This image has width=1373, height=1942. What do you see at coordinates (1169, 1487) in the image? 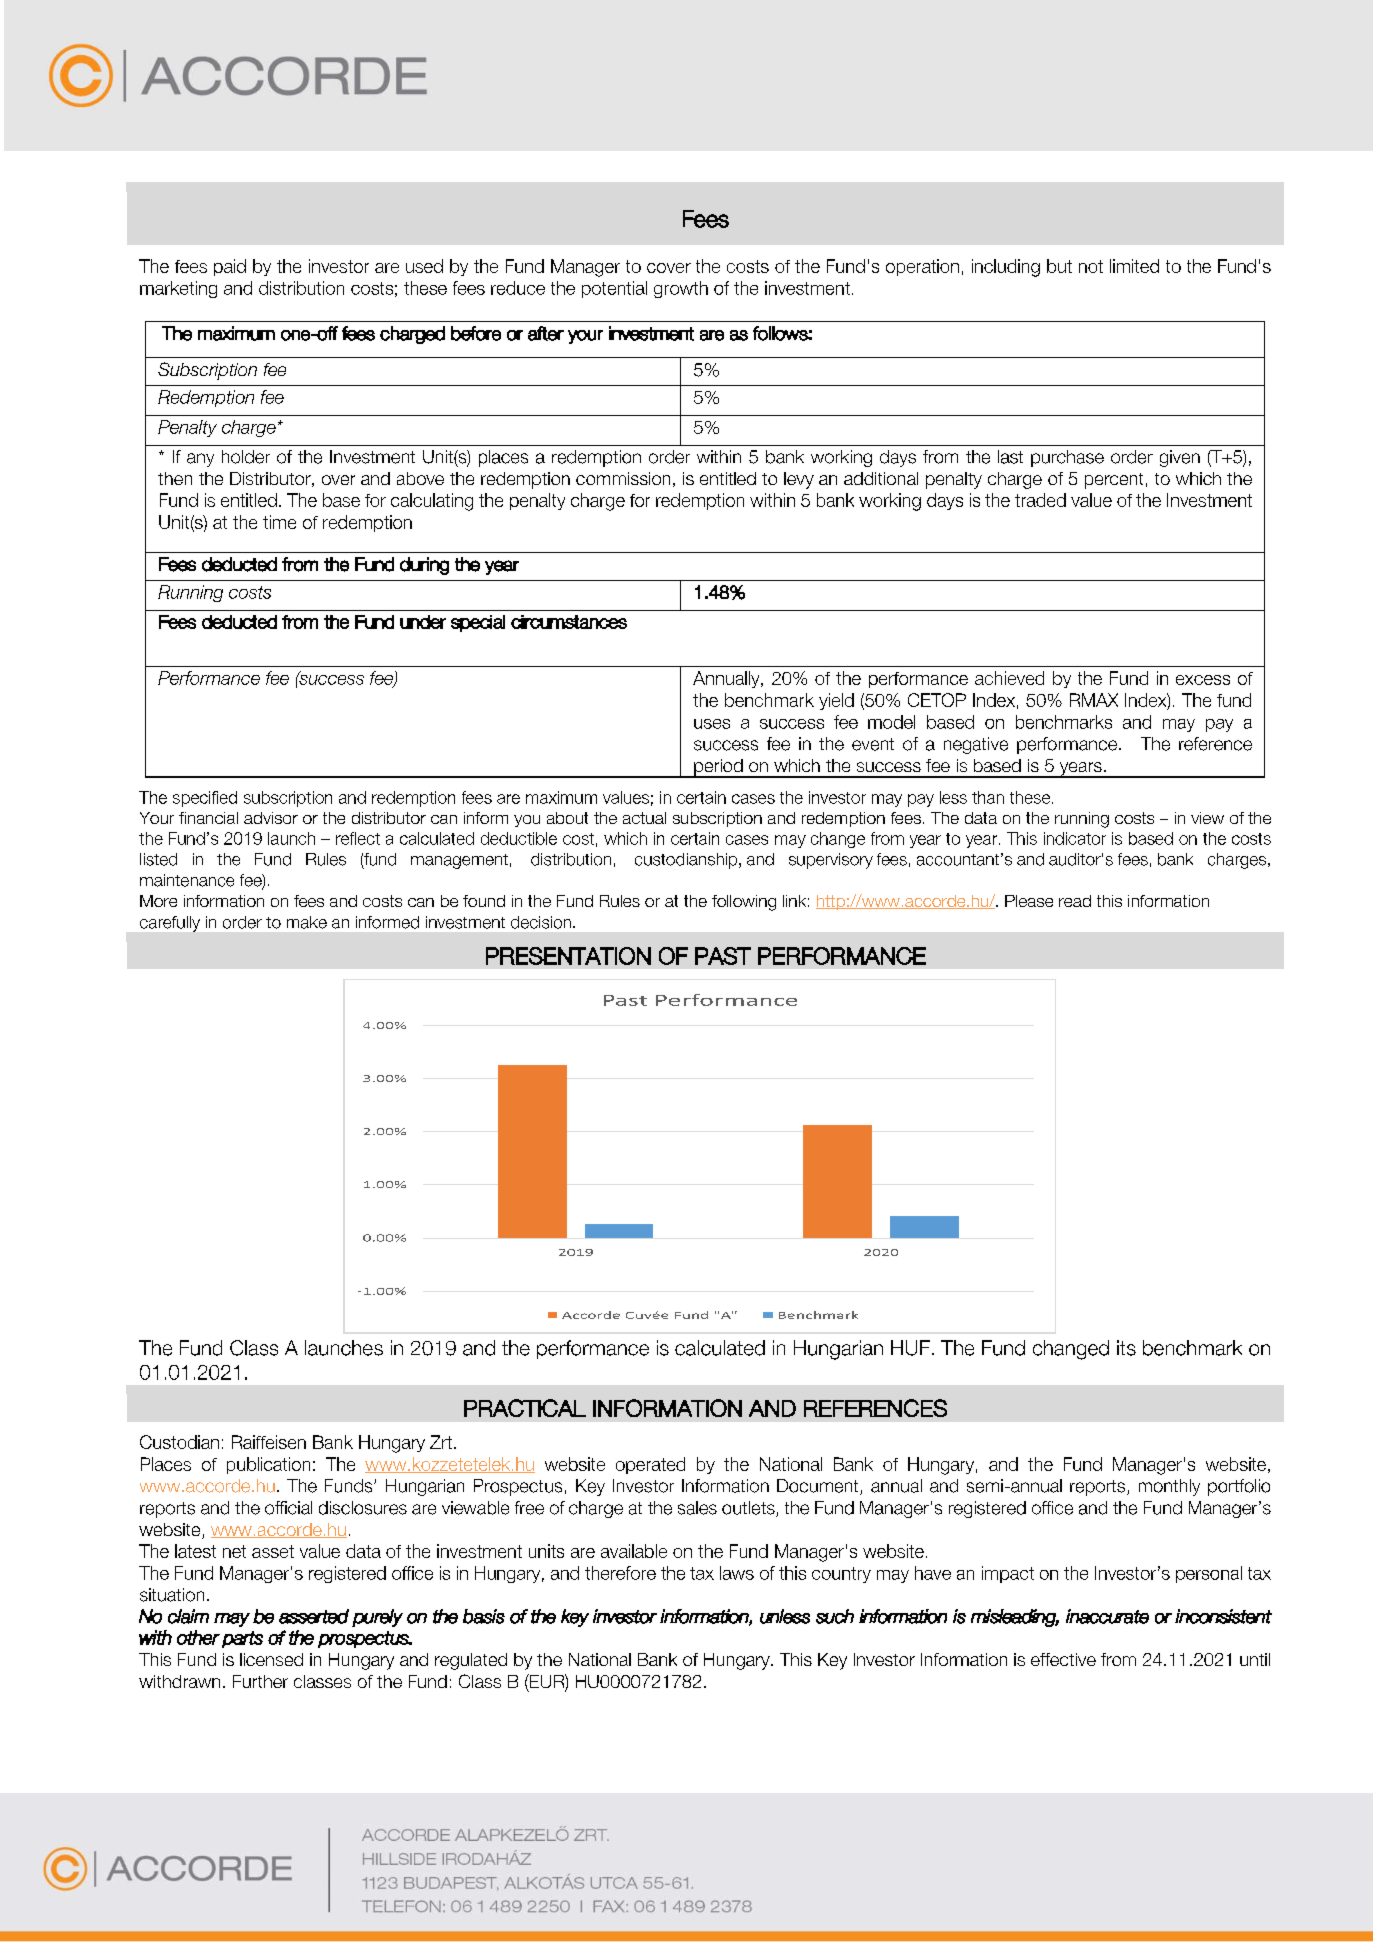
I see `monthly` at bounding box center [1169, 1487].
